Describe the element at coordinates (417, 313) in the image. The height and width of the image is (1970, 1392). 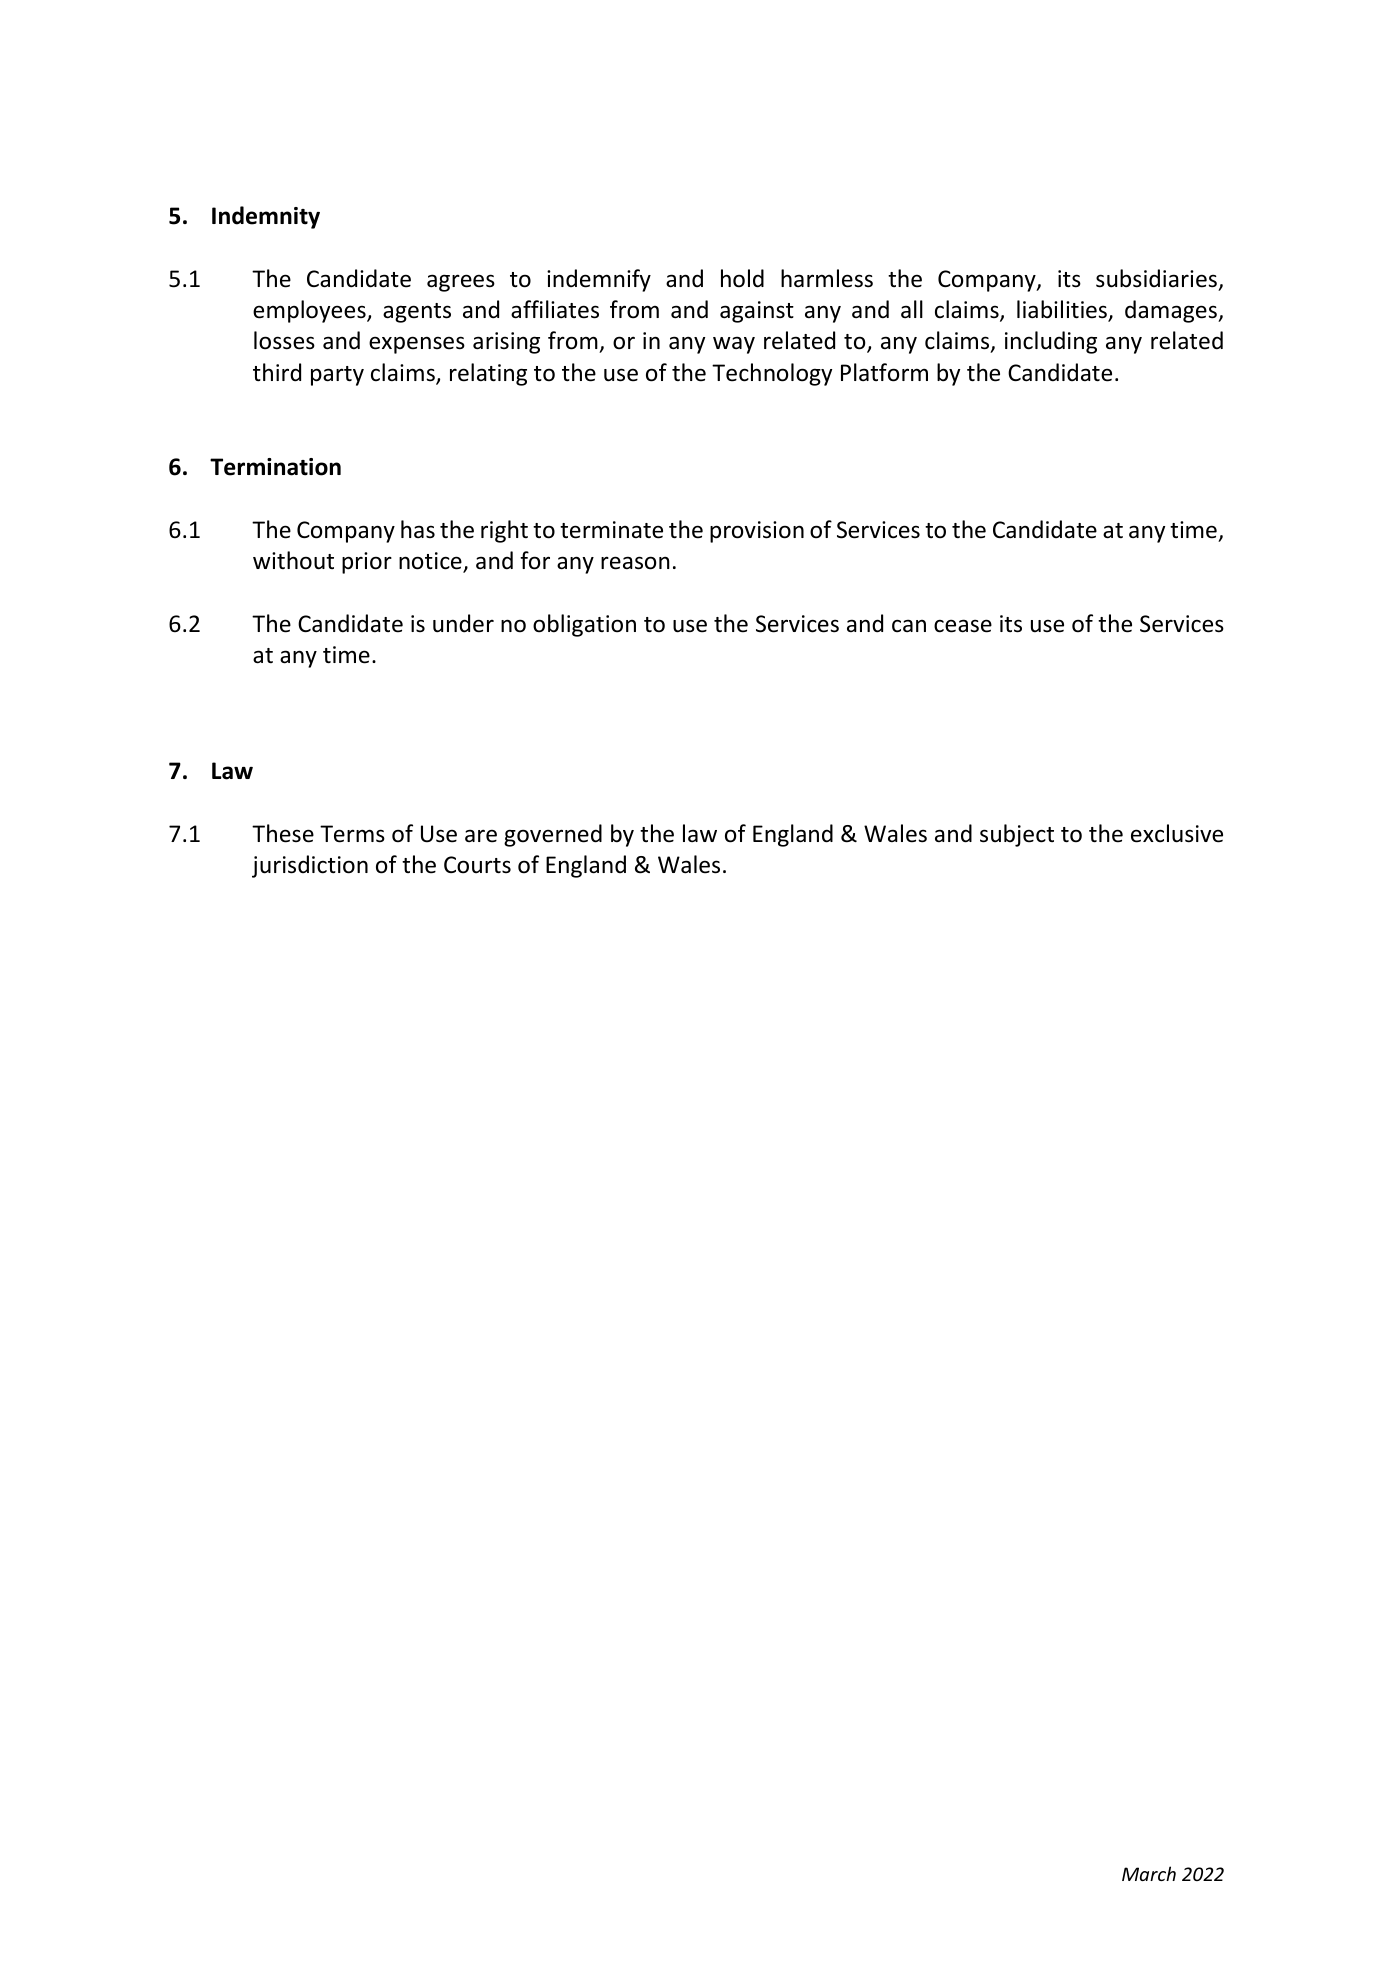
I see `agents` at that location.
